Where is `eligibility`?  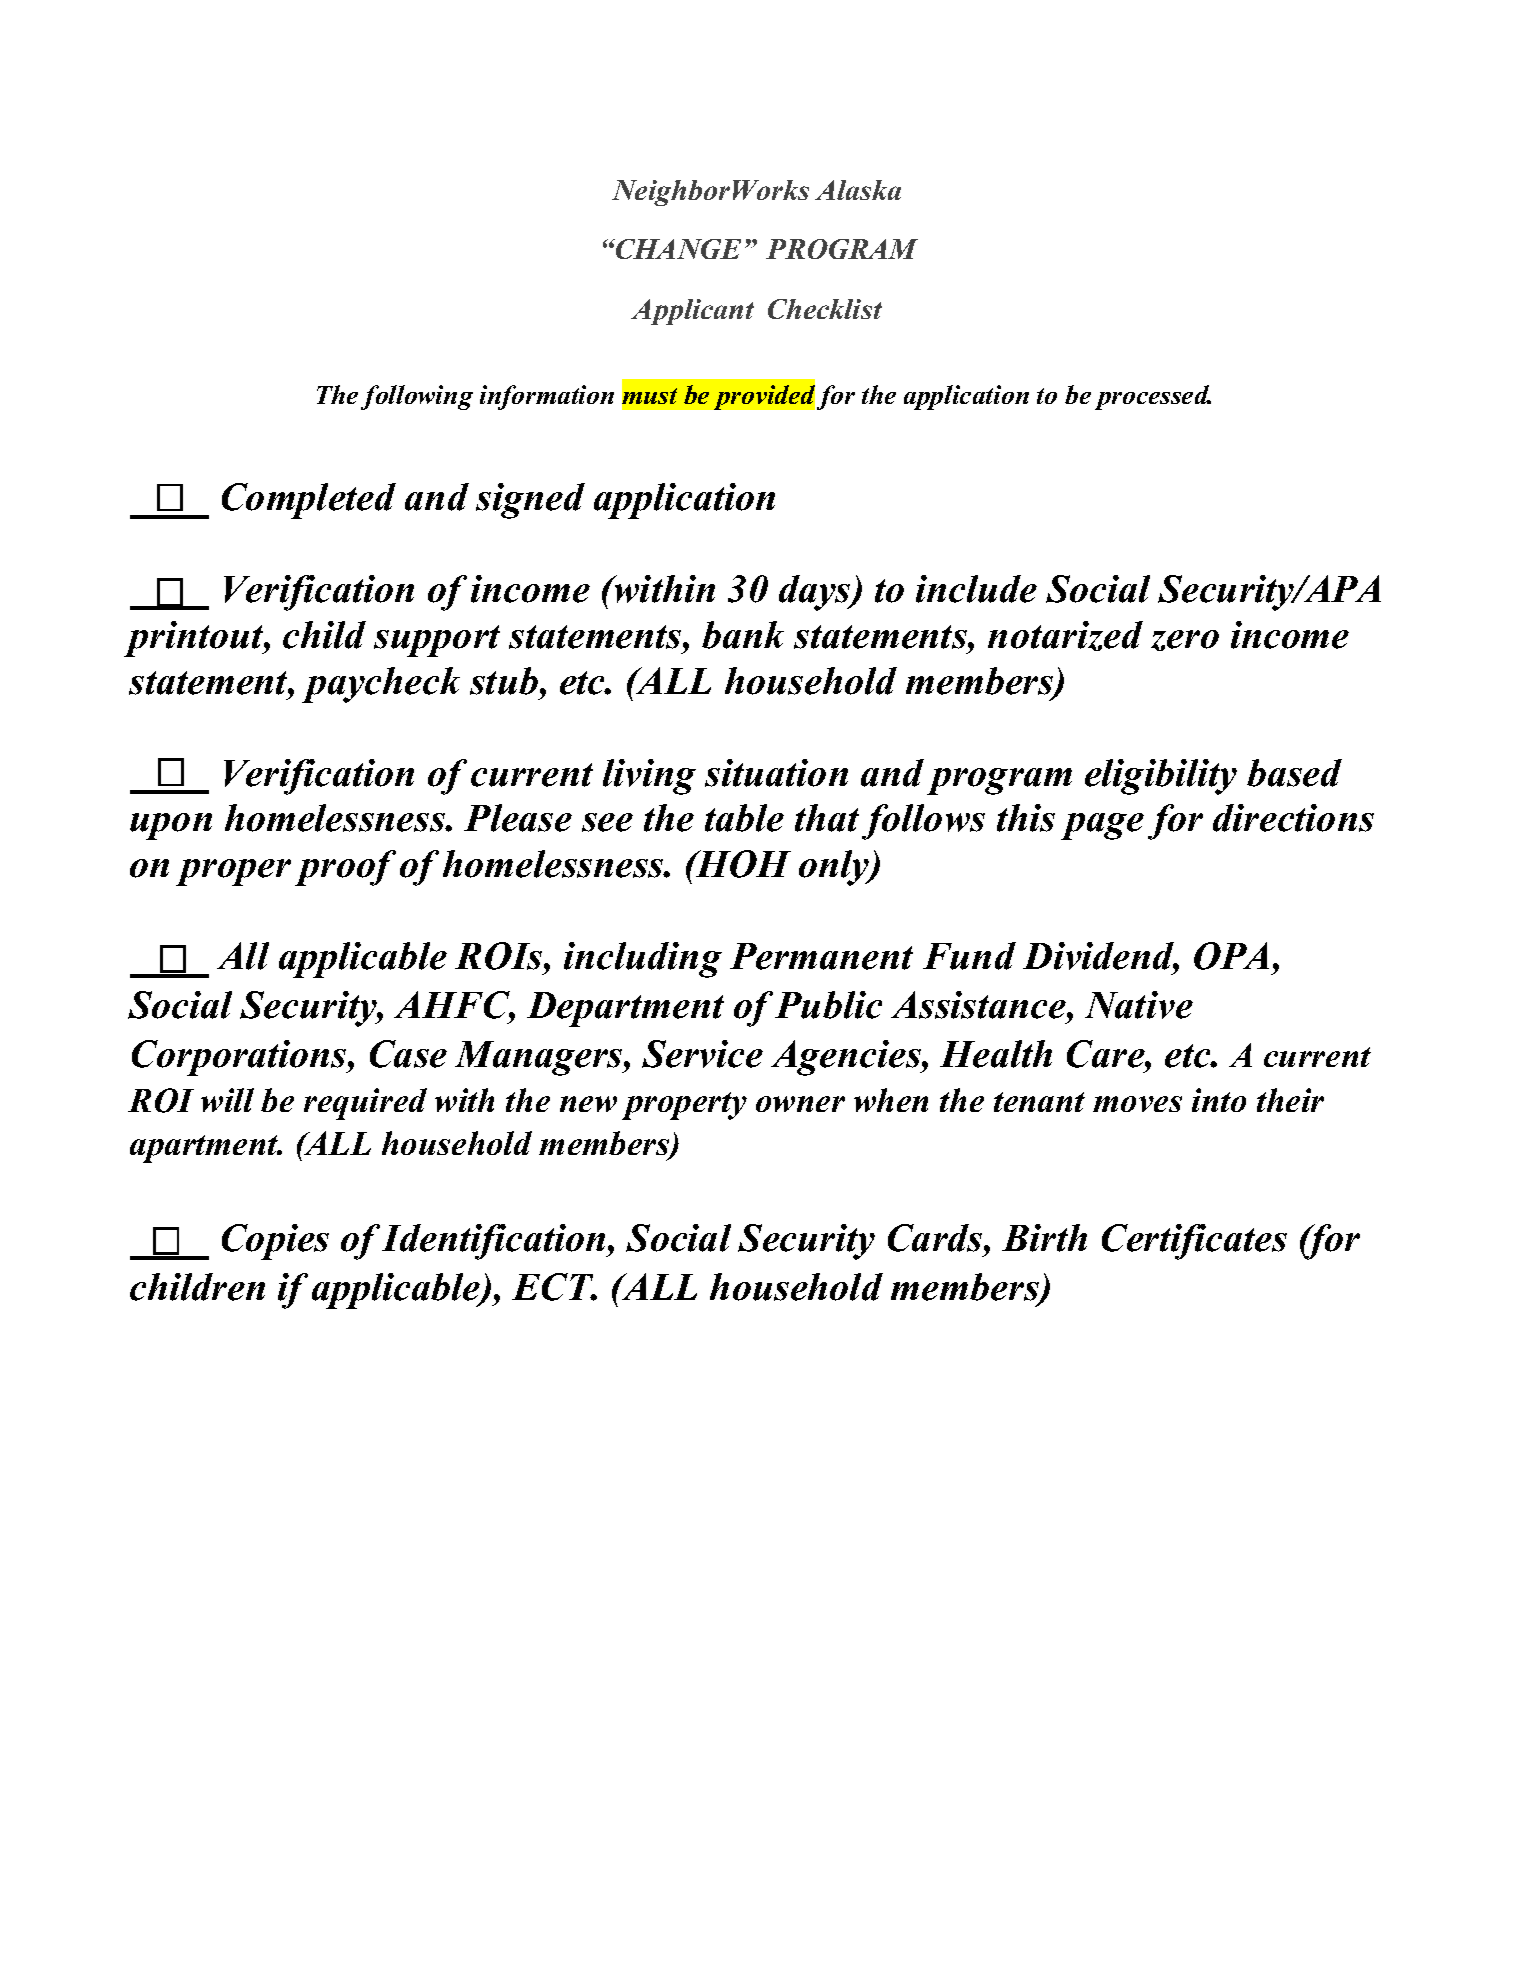
eligibility is located at coordinates (1161, 777).
